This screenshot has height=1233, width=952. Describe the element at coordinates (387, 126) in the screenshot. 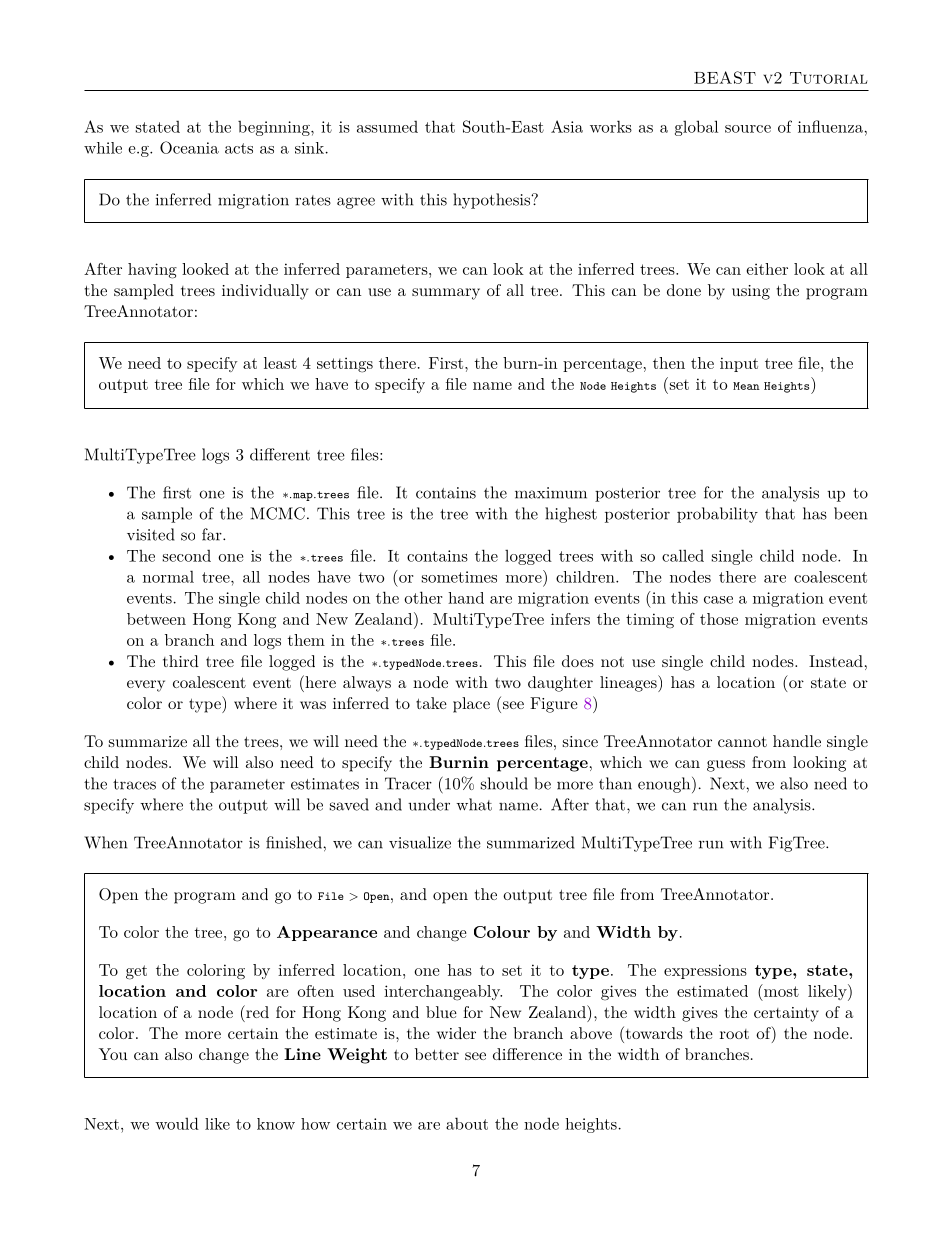

I see `assumed` at that location.
